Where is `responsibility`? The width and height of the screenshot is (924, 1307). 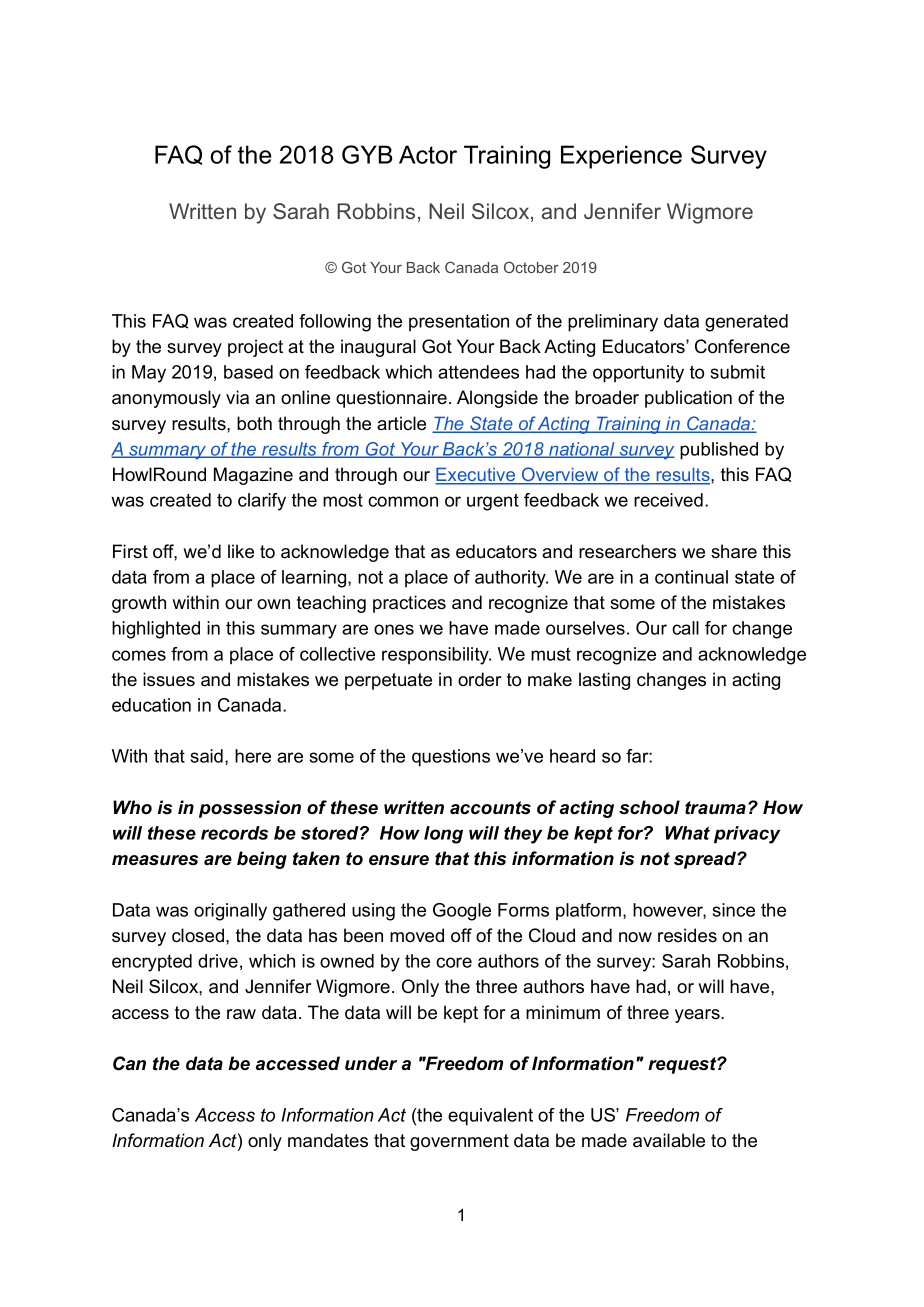
responsibility is located at coordinates (436, 656).
